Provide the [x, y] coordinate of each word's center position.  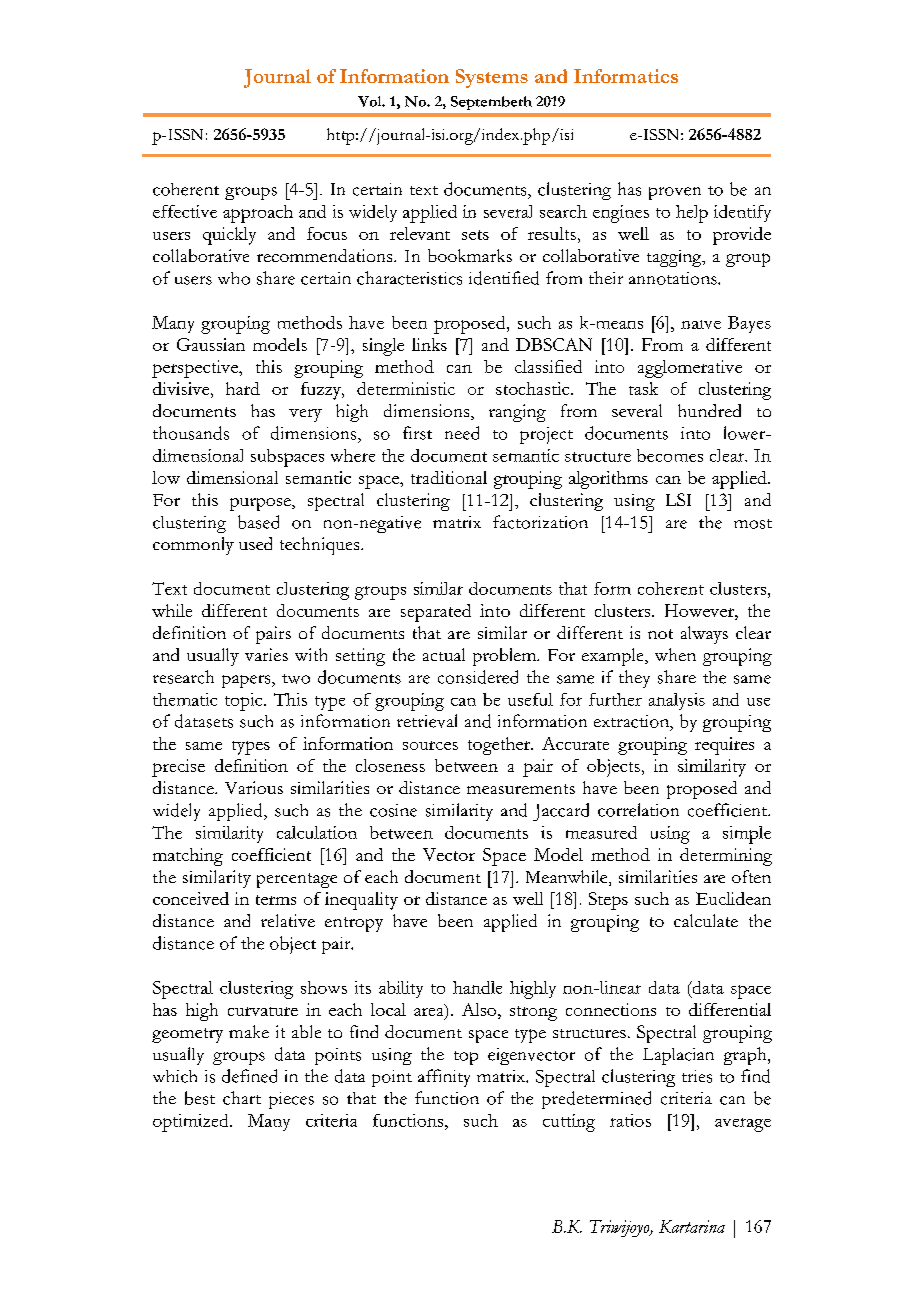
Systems [492, 78]
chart [242, 1098]
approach [258, 214]
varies [266, 654]
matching [188, 857]
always [704, 635]
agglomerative [690, 369]
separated [436, 613]
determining [726, 857]
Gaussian [211, 344]
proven [675, 193]
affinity [444, 1078]
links [429, 344]
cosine [393, 810]
